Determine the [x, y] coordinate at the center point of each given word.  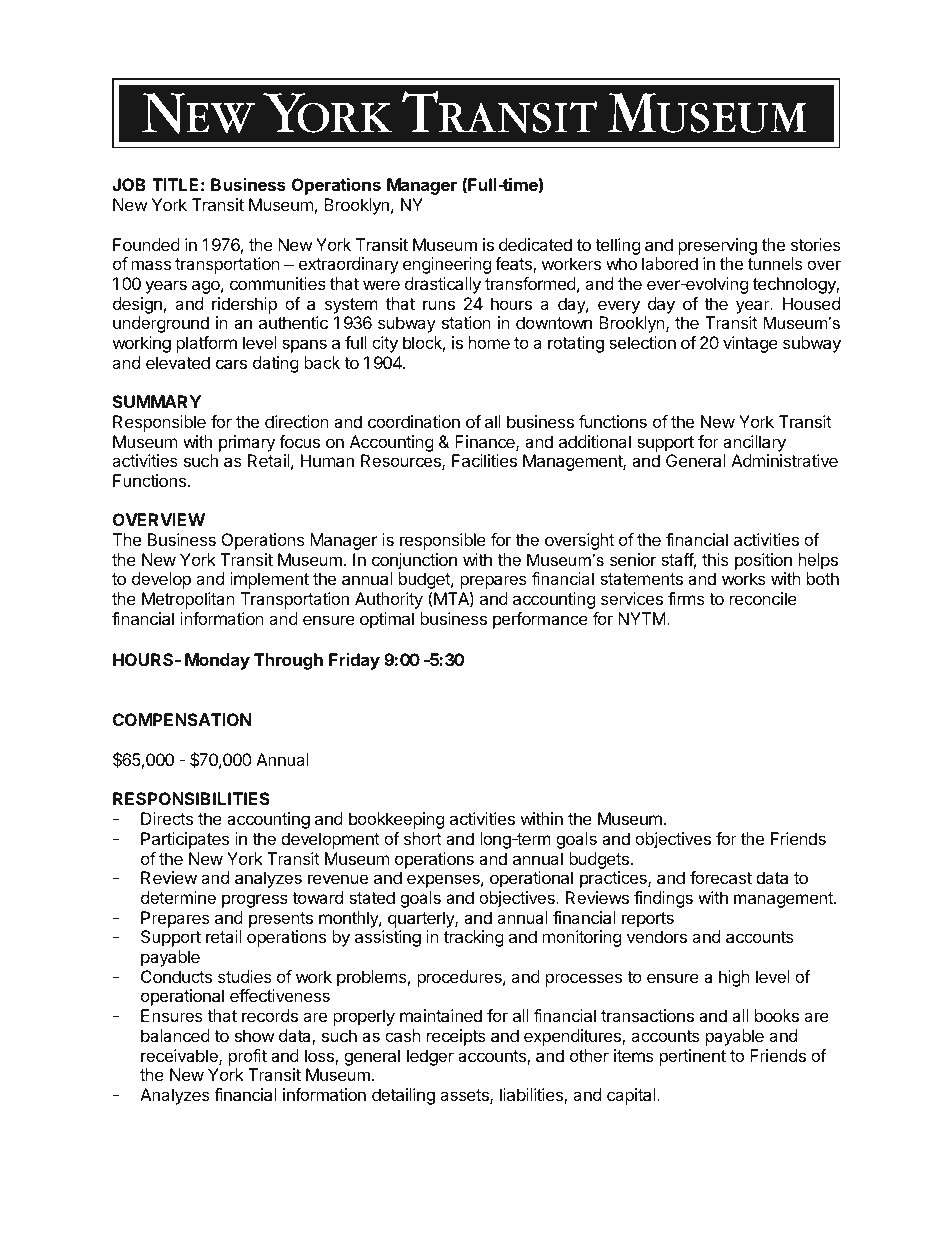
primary [247, 443]
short [423, 838]
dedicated [535, 244]
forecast [721, 877]
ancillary [754, 443]
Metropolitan [188, 600]
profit [248, 1057]
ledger [430, 1057]
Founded [146, 244]
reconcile [763, 598]
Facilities [484, 460]
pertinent [693, 1057]
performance [540, 620]
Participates [185, 840]
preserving [717, 246]
